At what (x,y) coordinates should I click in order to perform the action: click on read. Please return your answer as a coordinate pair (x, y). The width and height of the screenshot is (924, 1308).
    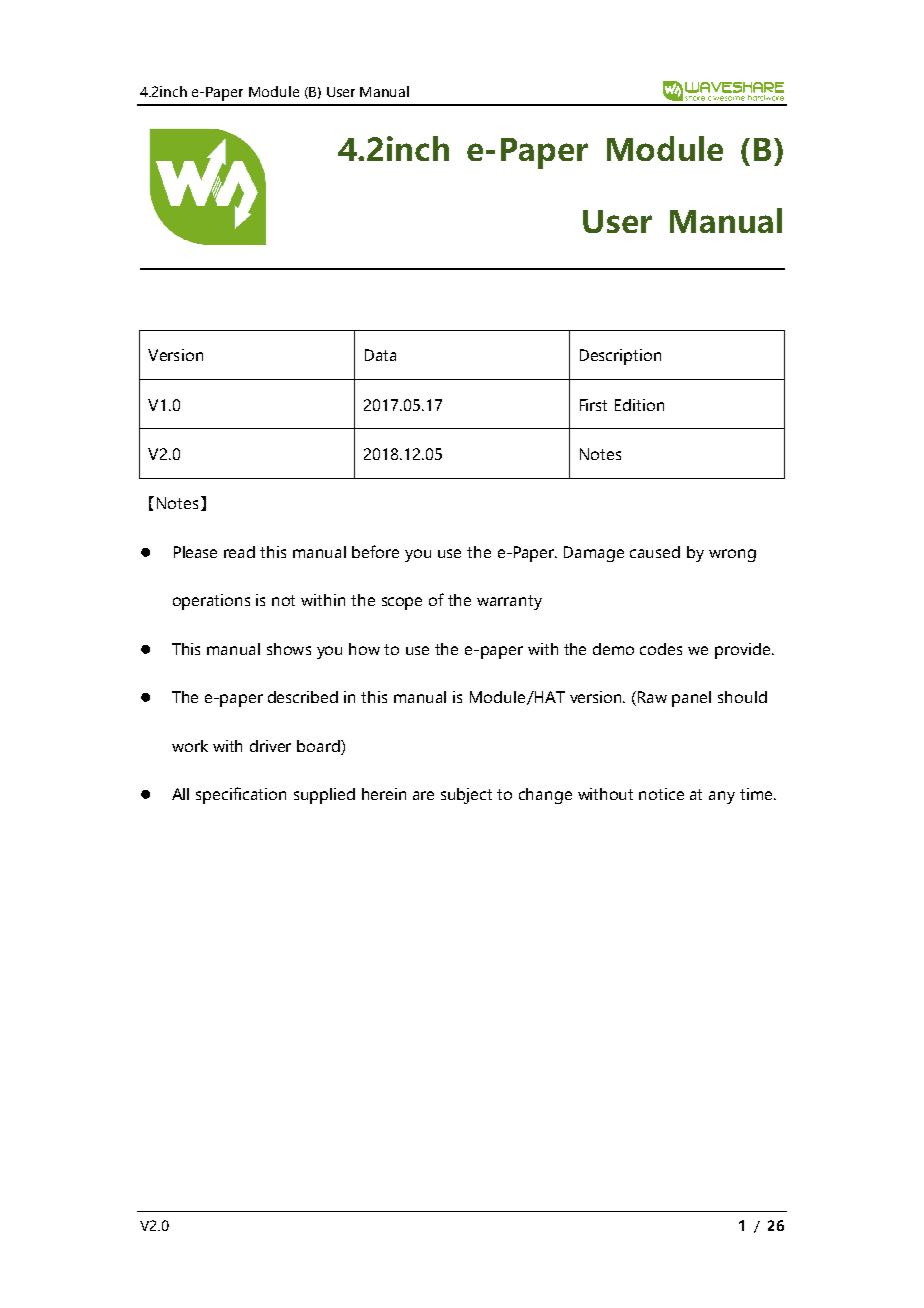
    Looking at the image, I should click on (239, 552).
